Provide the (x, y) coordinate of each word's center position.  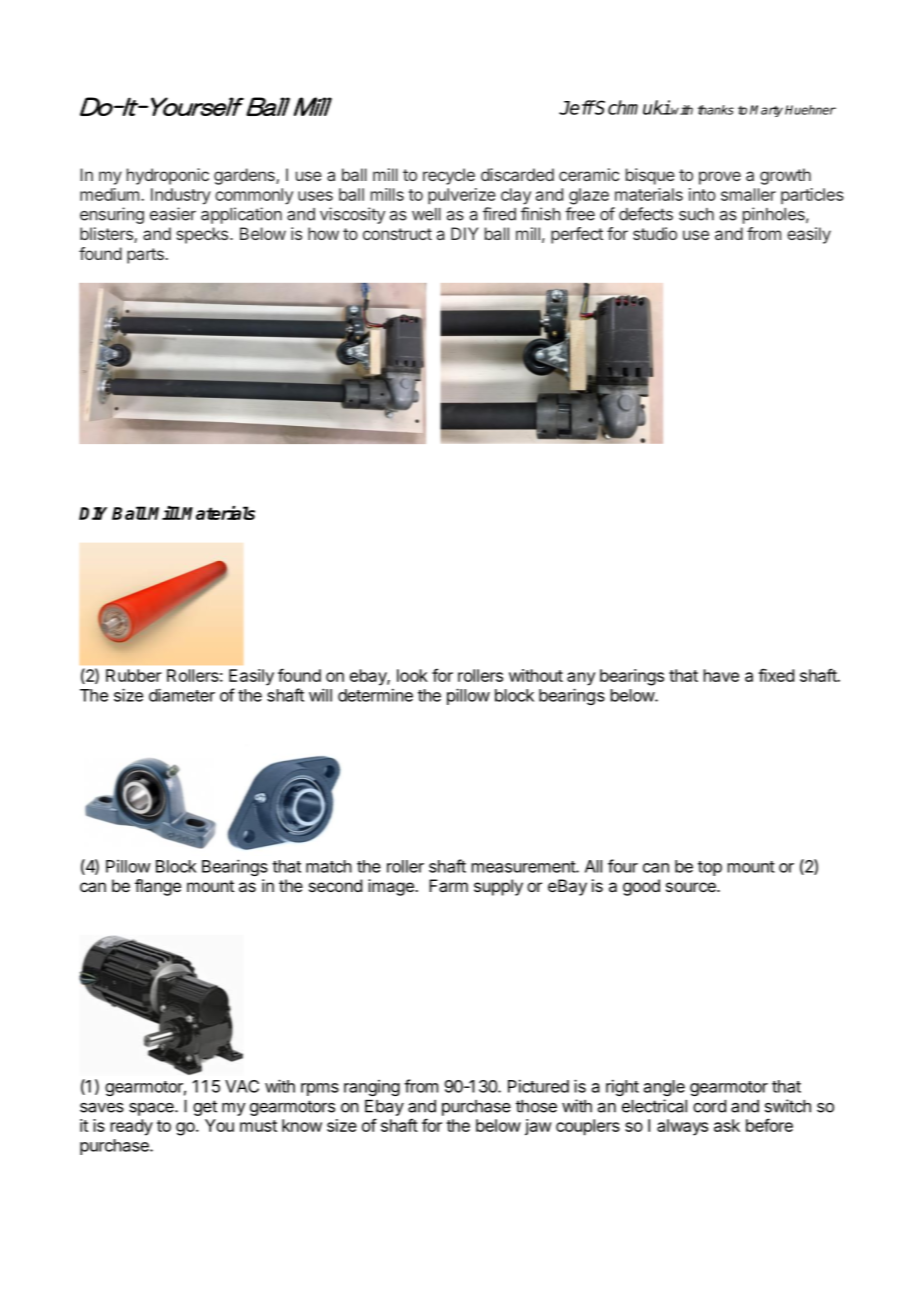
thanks (716, 110)
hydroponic (168, 176)
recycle (449, 176)
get (205, 1108)
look (412, 675)
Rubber (134, 675)
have (721, 675)
